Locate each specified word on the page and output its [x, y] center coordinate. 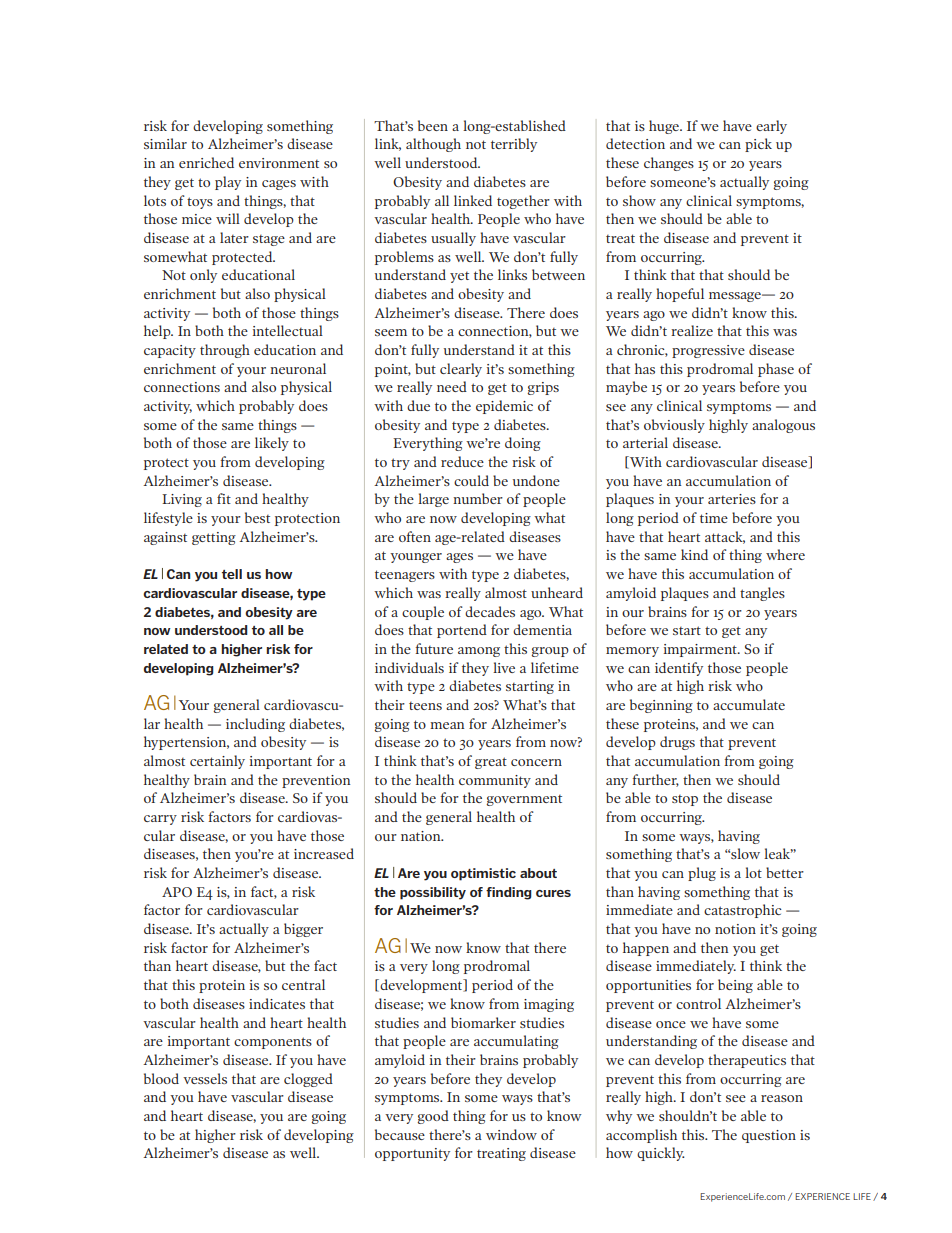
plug [702, 874]
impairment [701, 650]
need [452, 386]
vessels [205, 1078]
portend [462, 631]
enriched [206, 162]
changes [669, 164]
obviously [674, 426]
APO [177, 892]
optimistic [483, 874]
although [433, 145]
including [255, 725]
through [225, 351]
